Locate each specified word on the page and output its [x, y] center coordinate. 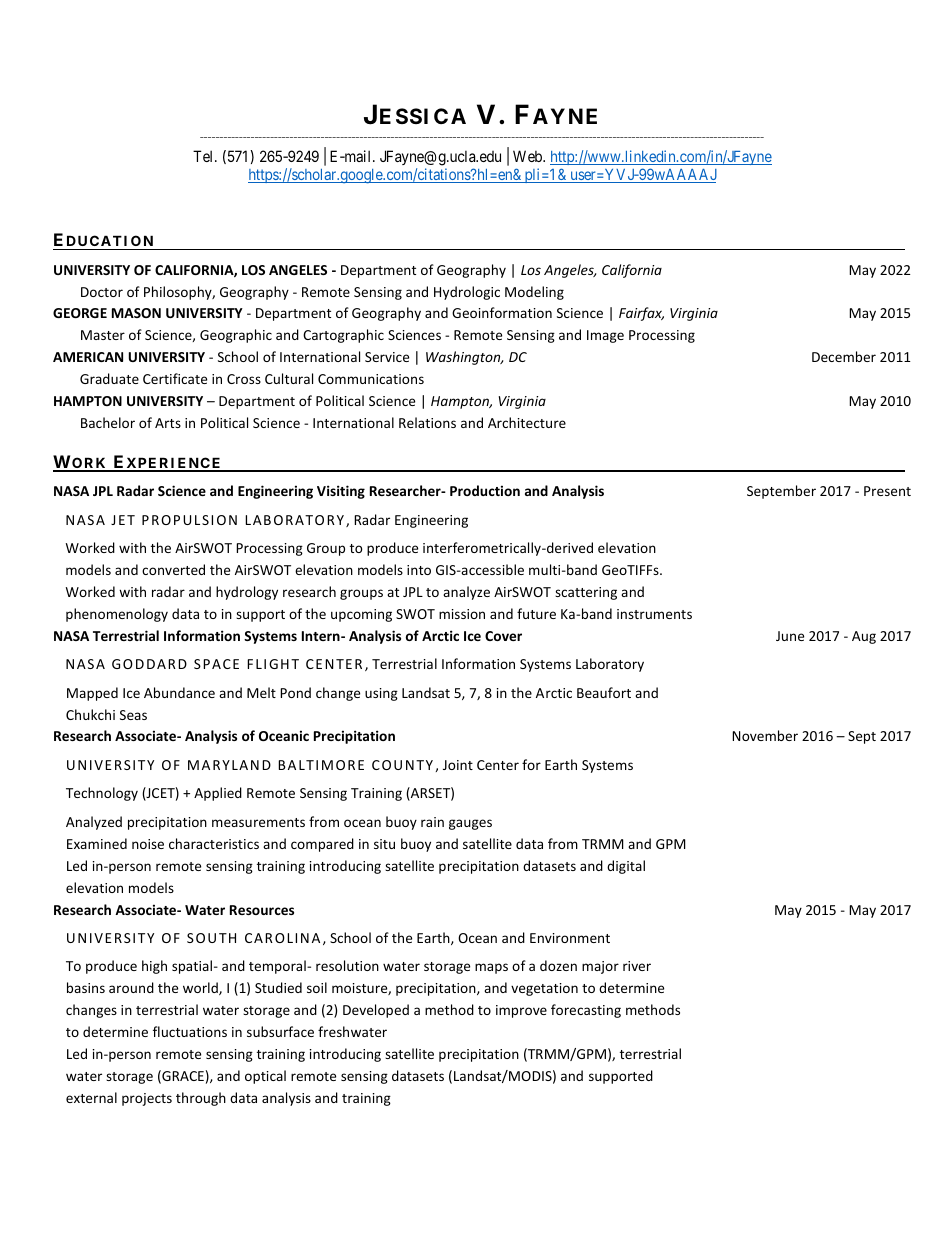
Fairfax [641, 314]
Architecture [527, 422]
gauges [470, 824]
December [844, 356]
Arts [168, 423]
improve [521, 1011]
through [201, 1099]
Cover [503, 636]
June [790, 636]
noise [148, 844]
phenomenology [117, 615]
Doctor [102, 292]
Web [528, 156]
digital [626, 867]
